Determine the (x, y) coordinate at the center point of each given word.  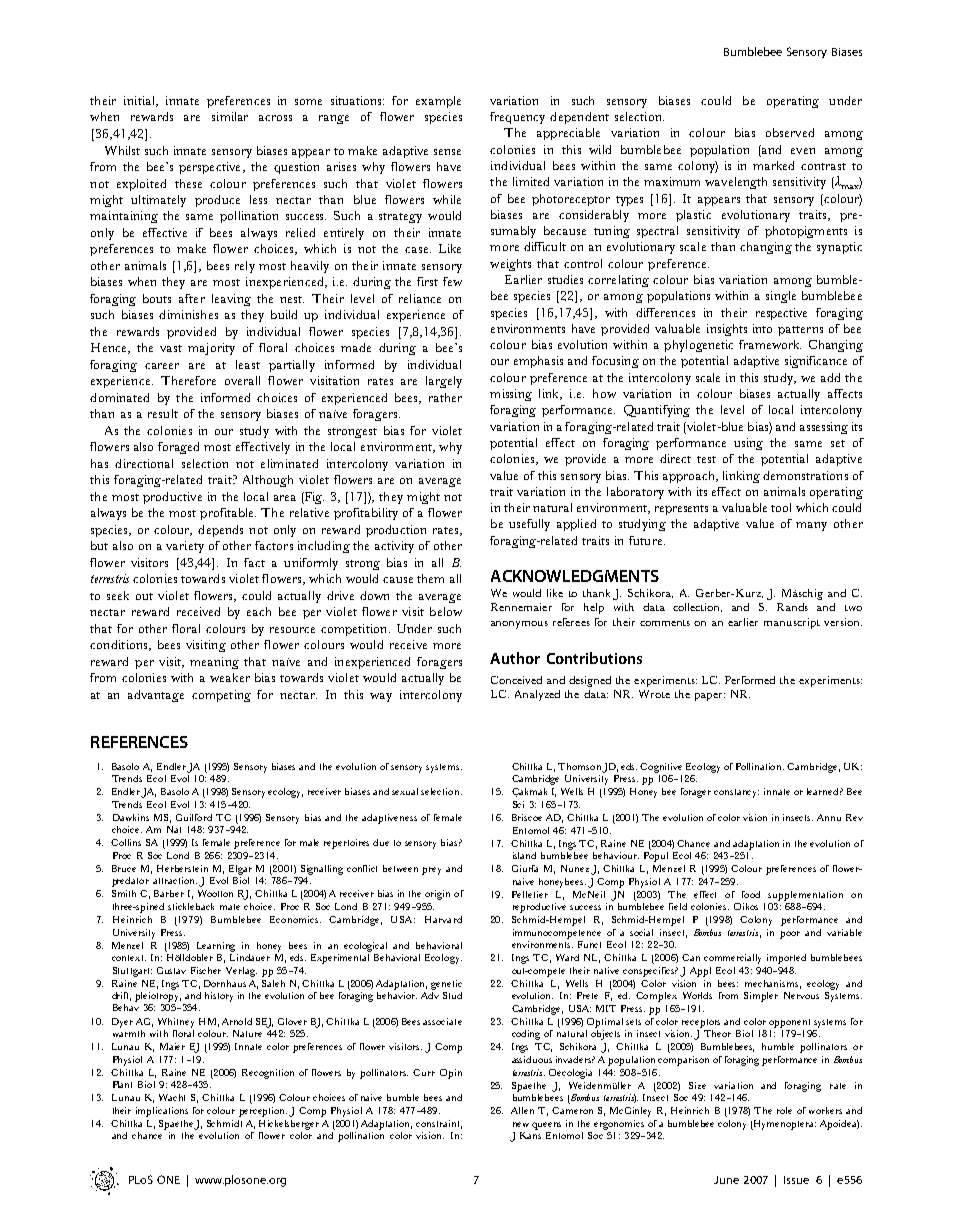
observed (790, 132)
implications (162, 1112)
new (521, 1124)
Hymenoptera (784, 1125)
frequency (517, 118)
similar (230, 116)
